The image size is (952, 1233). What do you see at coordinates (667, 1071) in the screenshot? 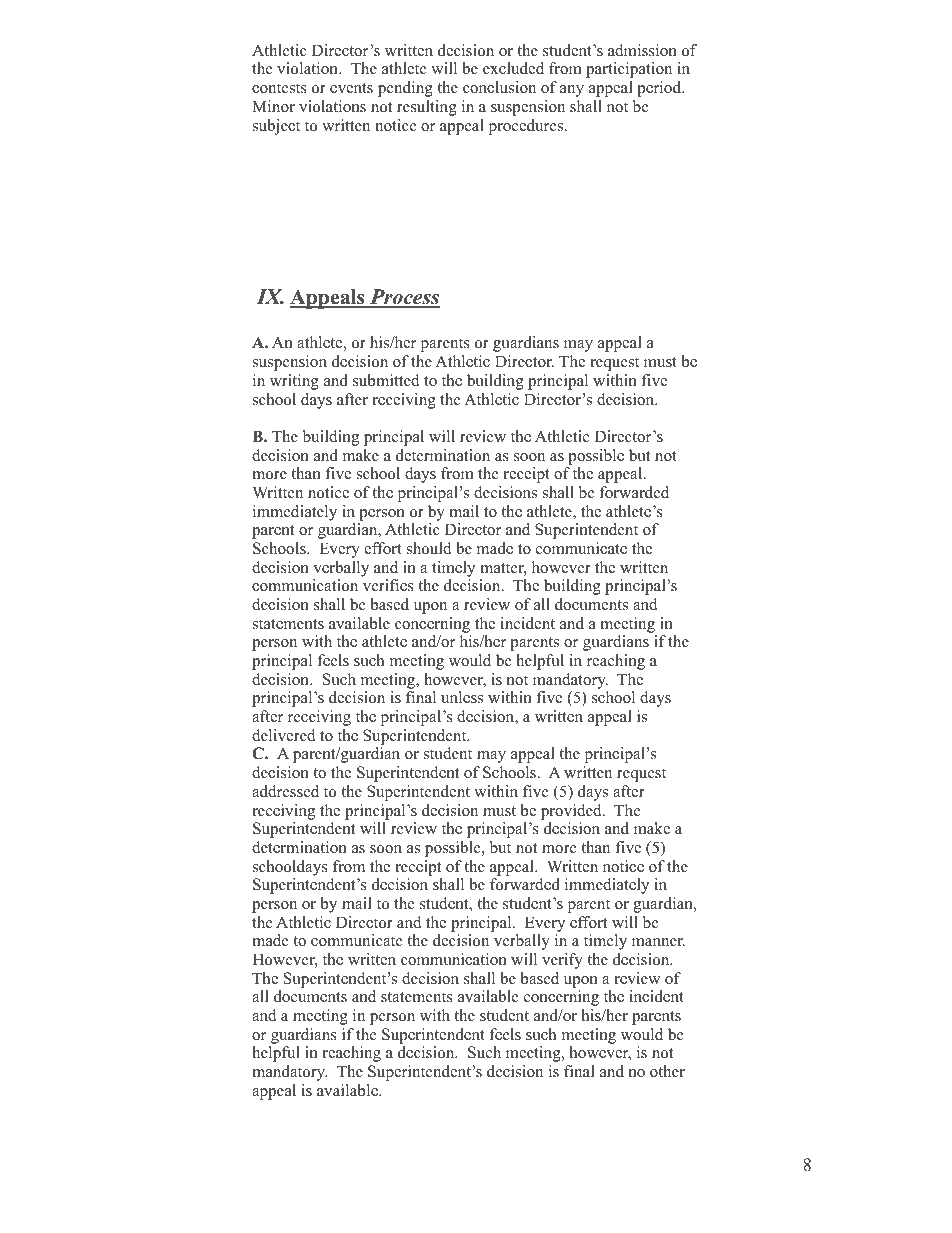
I see `other` at bounding box center [667, 1071].
